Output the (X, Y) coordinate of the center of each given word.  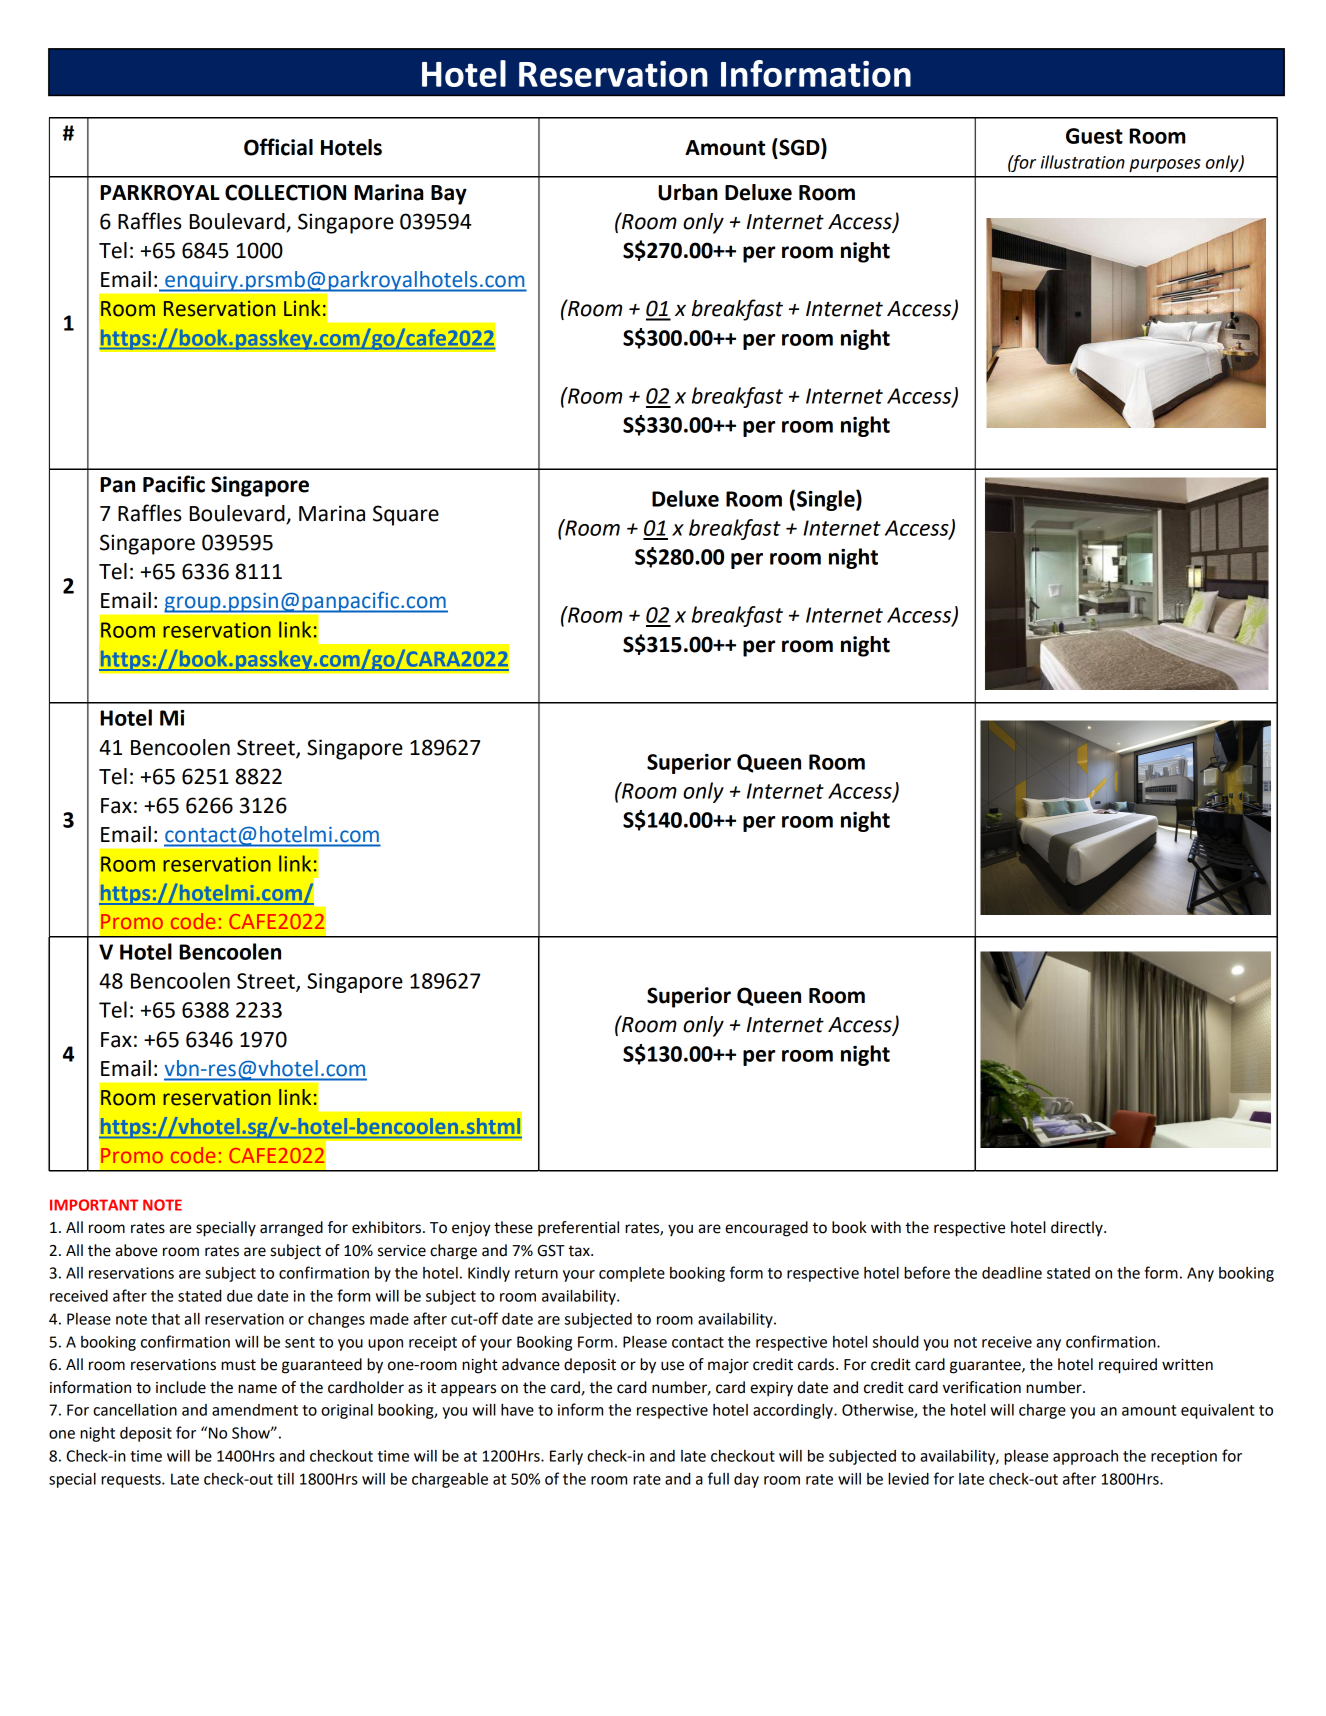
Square (406, 515)
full (718, 1478)
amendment (255, 1410)
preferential (578, 1229)
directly (1078, 1228)
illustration (1083, 162)
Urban (688, 192)
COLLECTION (285, 192)
